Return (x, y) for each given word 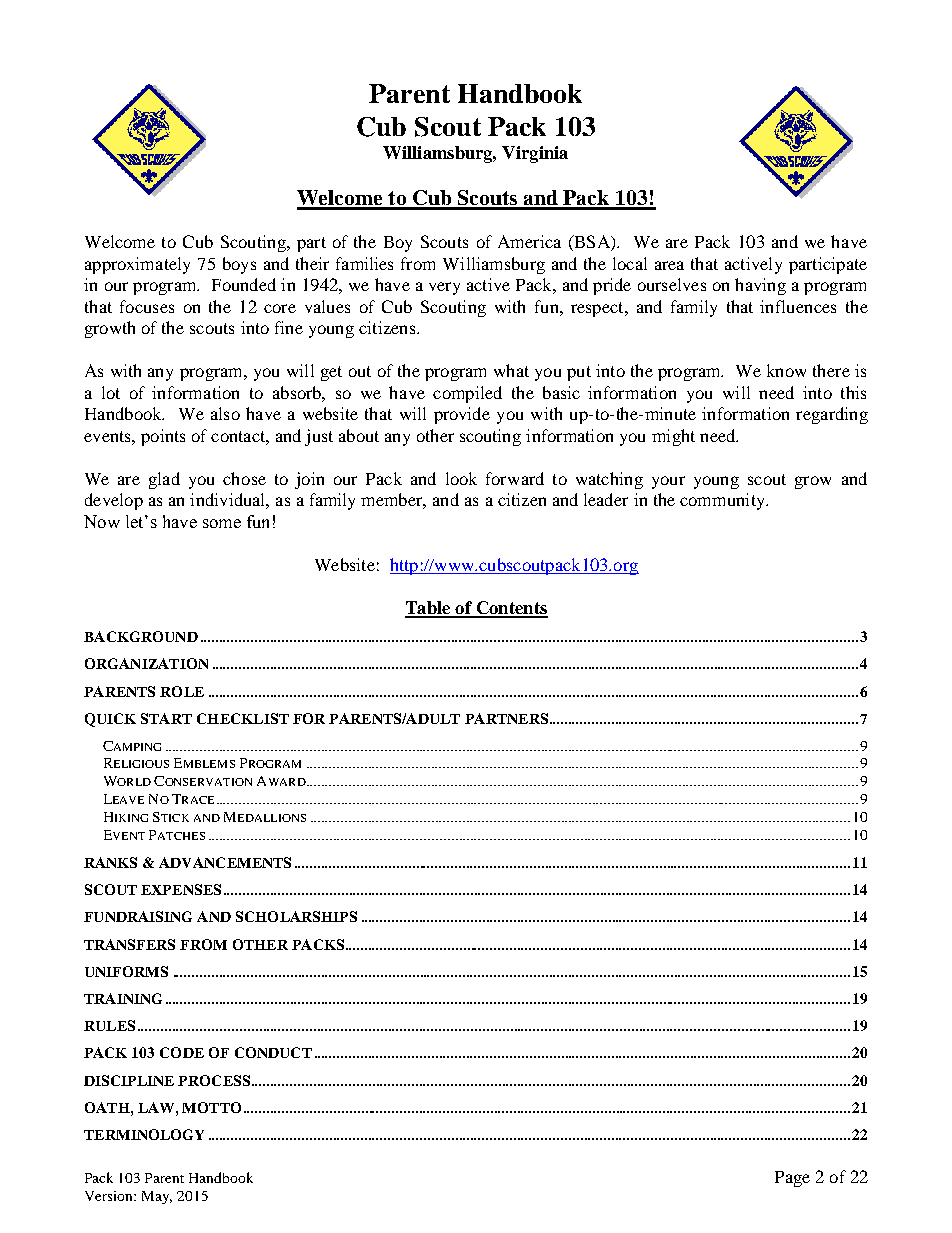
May (157, 1197)
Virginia (535, 154)
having (760, 286)
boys (239, 265)
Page (792, 1179)
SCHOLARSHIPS (296, 916)
